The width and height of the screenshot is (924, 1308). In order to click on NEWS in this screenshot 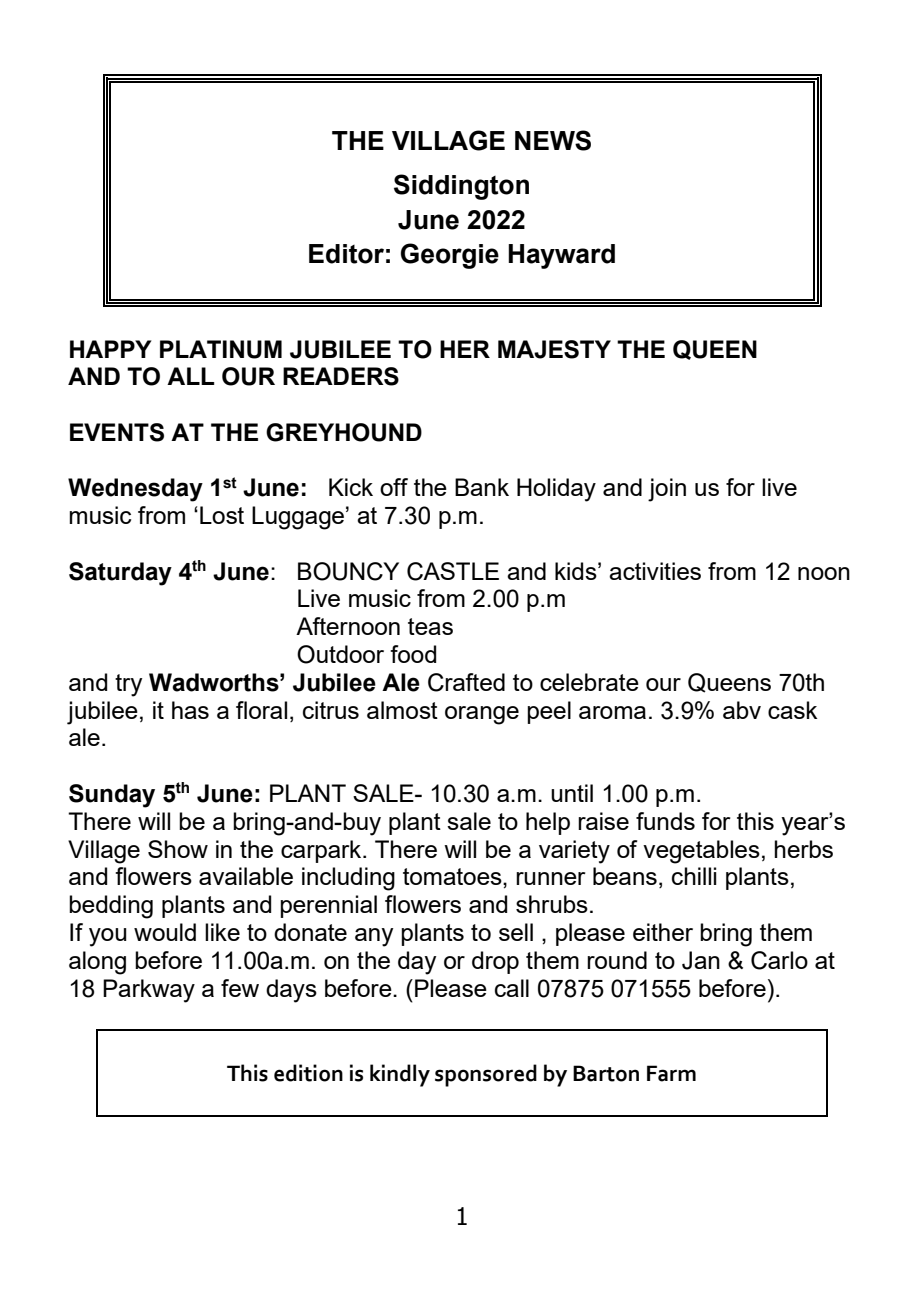, I will do `click(553, 140)`.
